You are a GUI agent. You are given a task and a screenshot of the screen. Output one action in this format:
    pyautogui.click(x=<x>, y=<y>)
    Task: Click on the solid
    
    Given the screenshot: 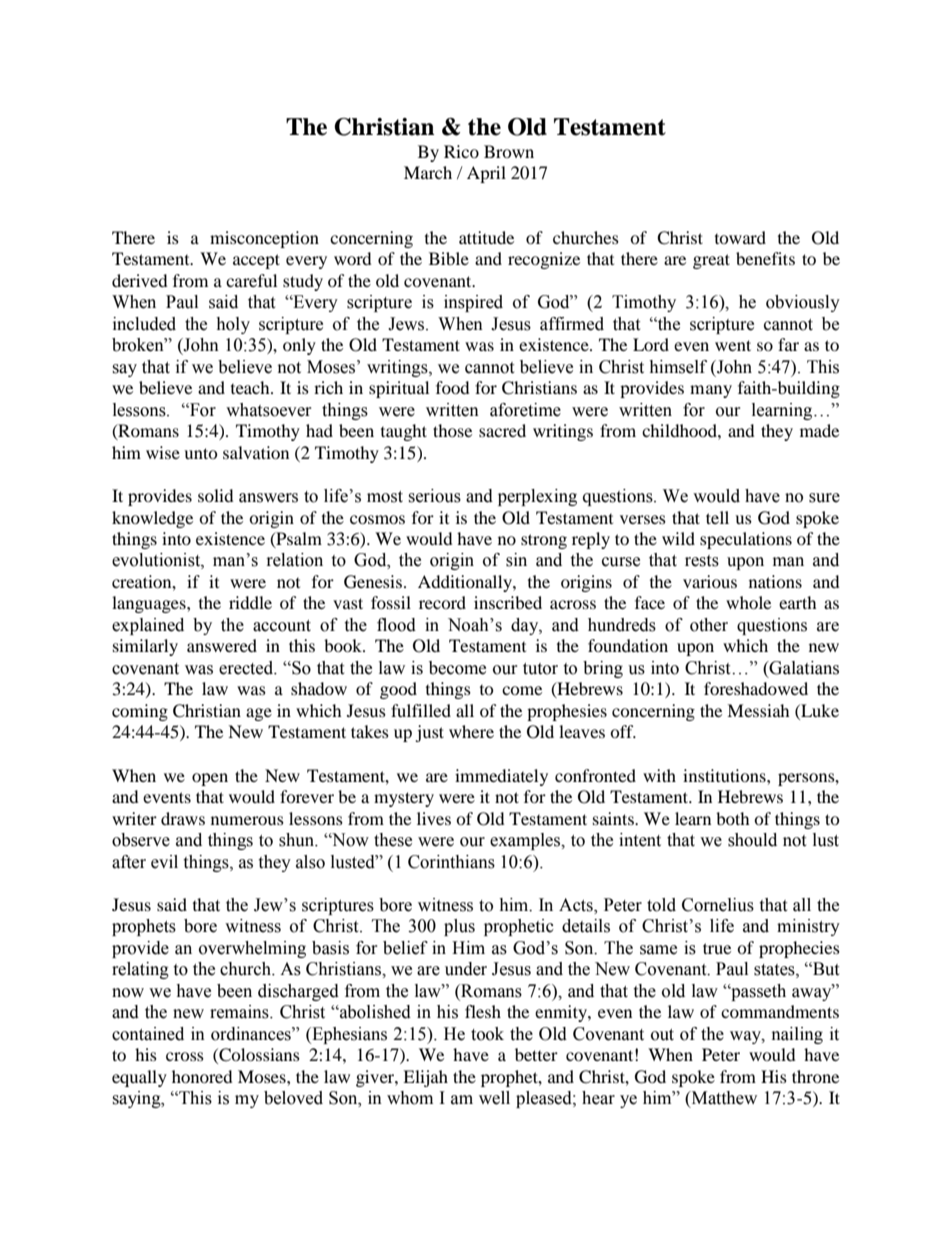 What is the action you would take?
    pyautogui.click(x=216, y=495)
